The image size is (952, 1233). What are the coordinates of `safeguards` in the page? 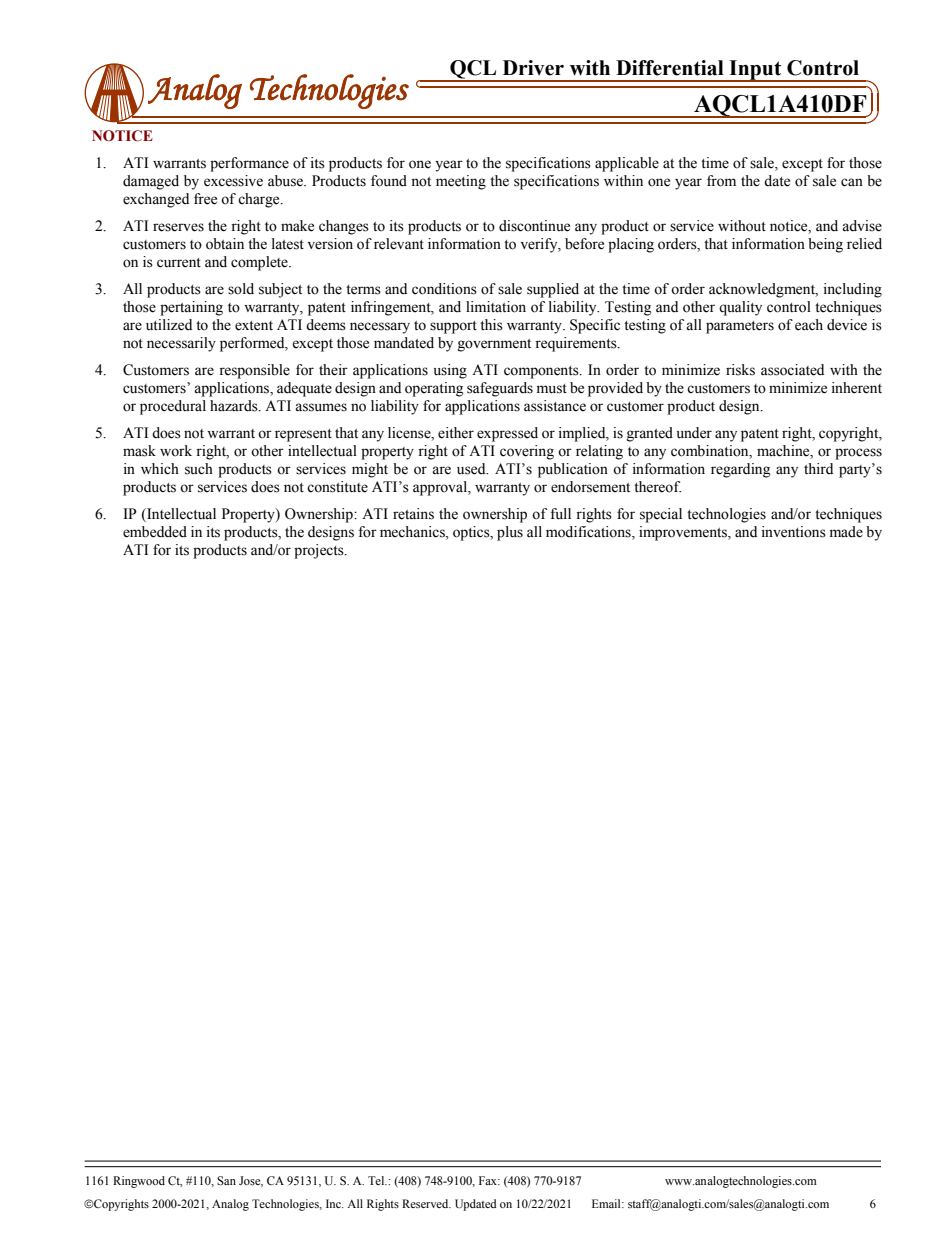 It's located at (500, 389).
